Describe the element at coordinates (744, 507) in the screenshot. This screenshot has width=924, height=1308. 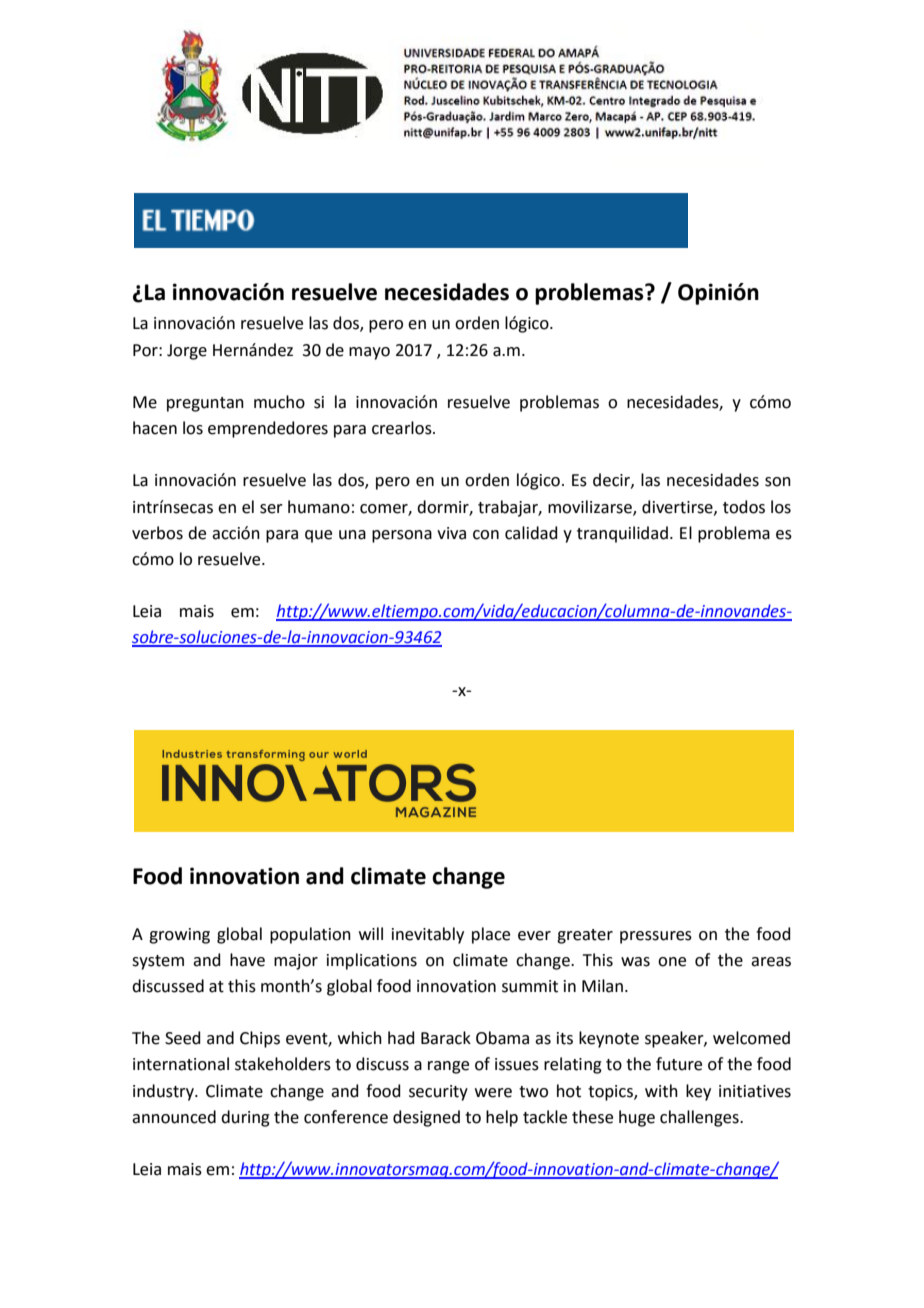
I see `todos` at that location.
